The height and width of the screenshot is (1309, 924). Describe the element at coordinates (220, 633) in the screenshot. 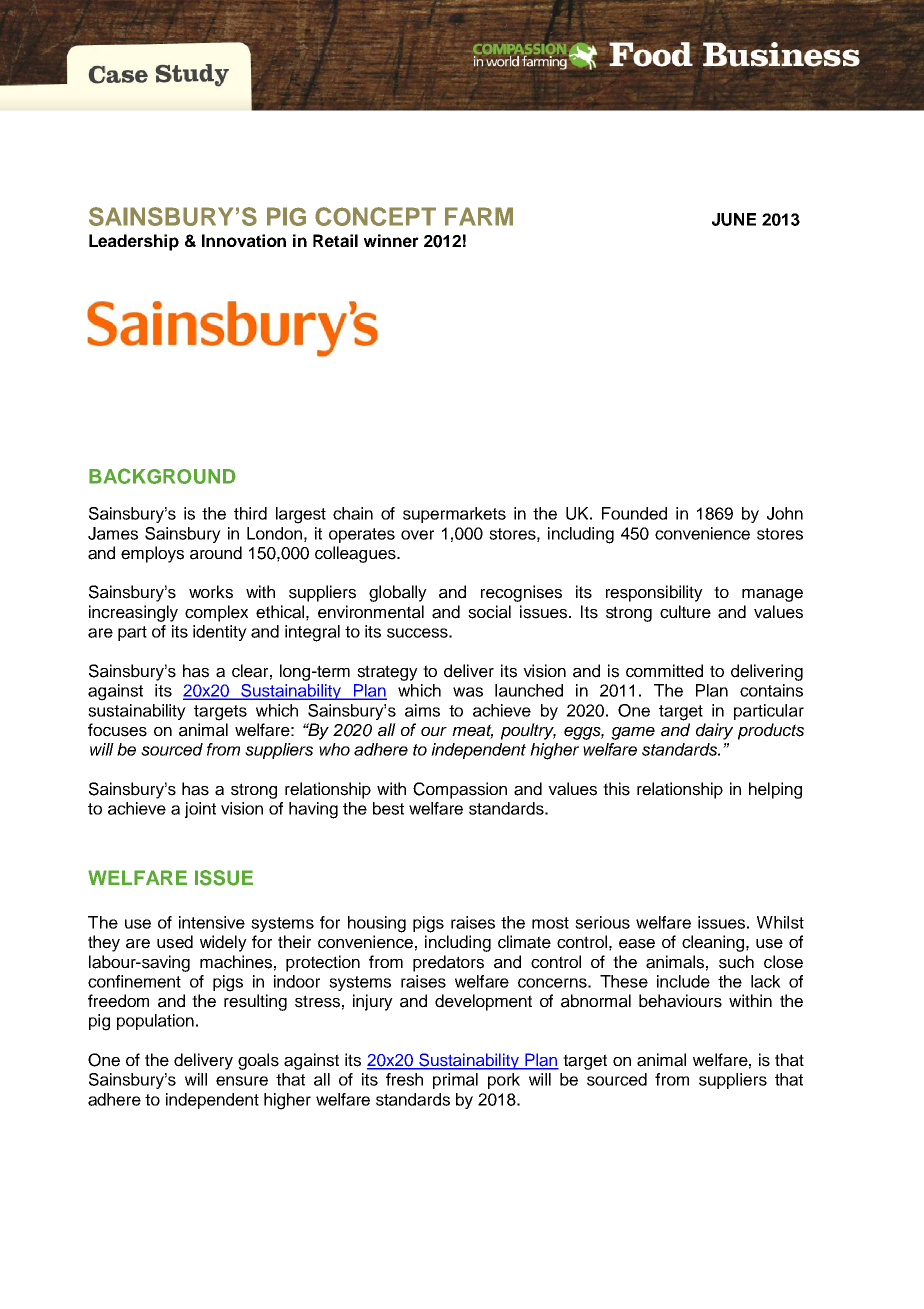

I see `identity` at that location.
